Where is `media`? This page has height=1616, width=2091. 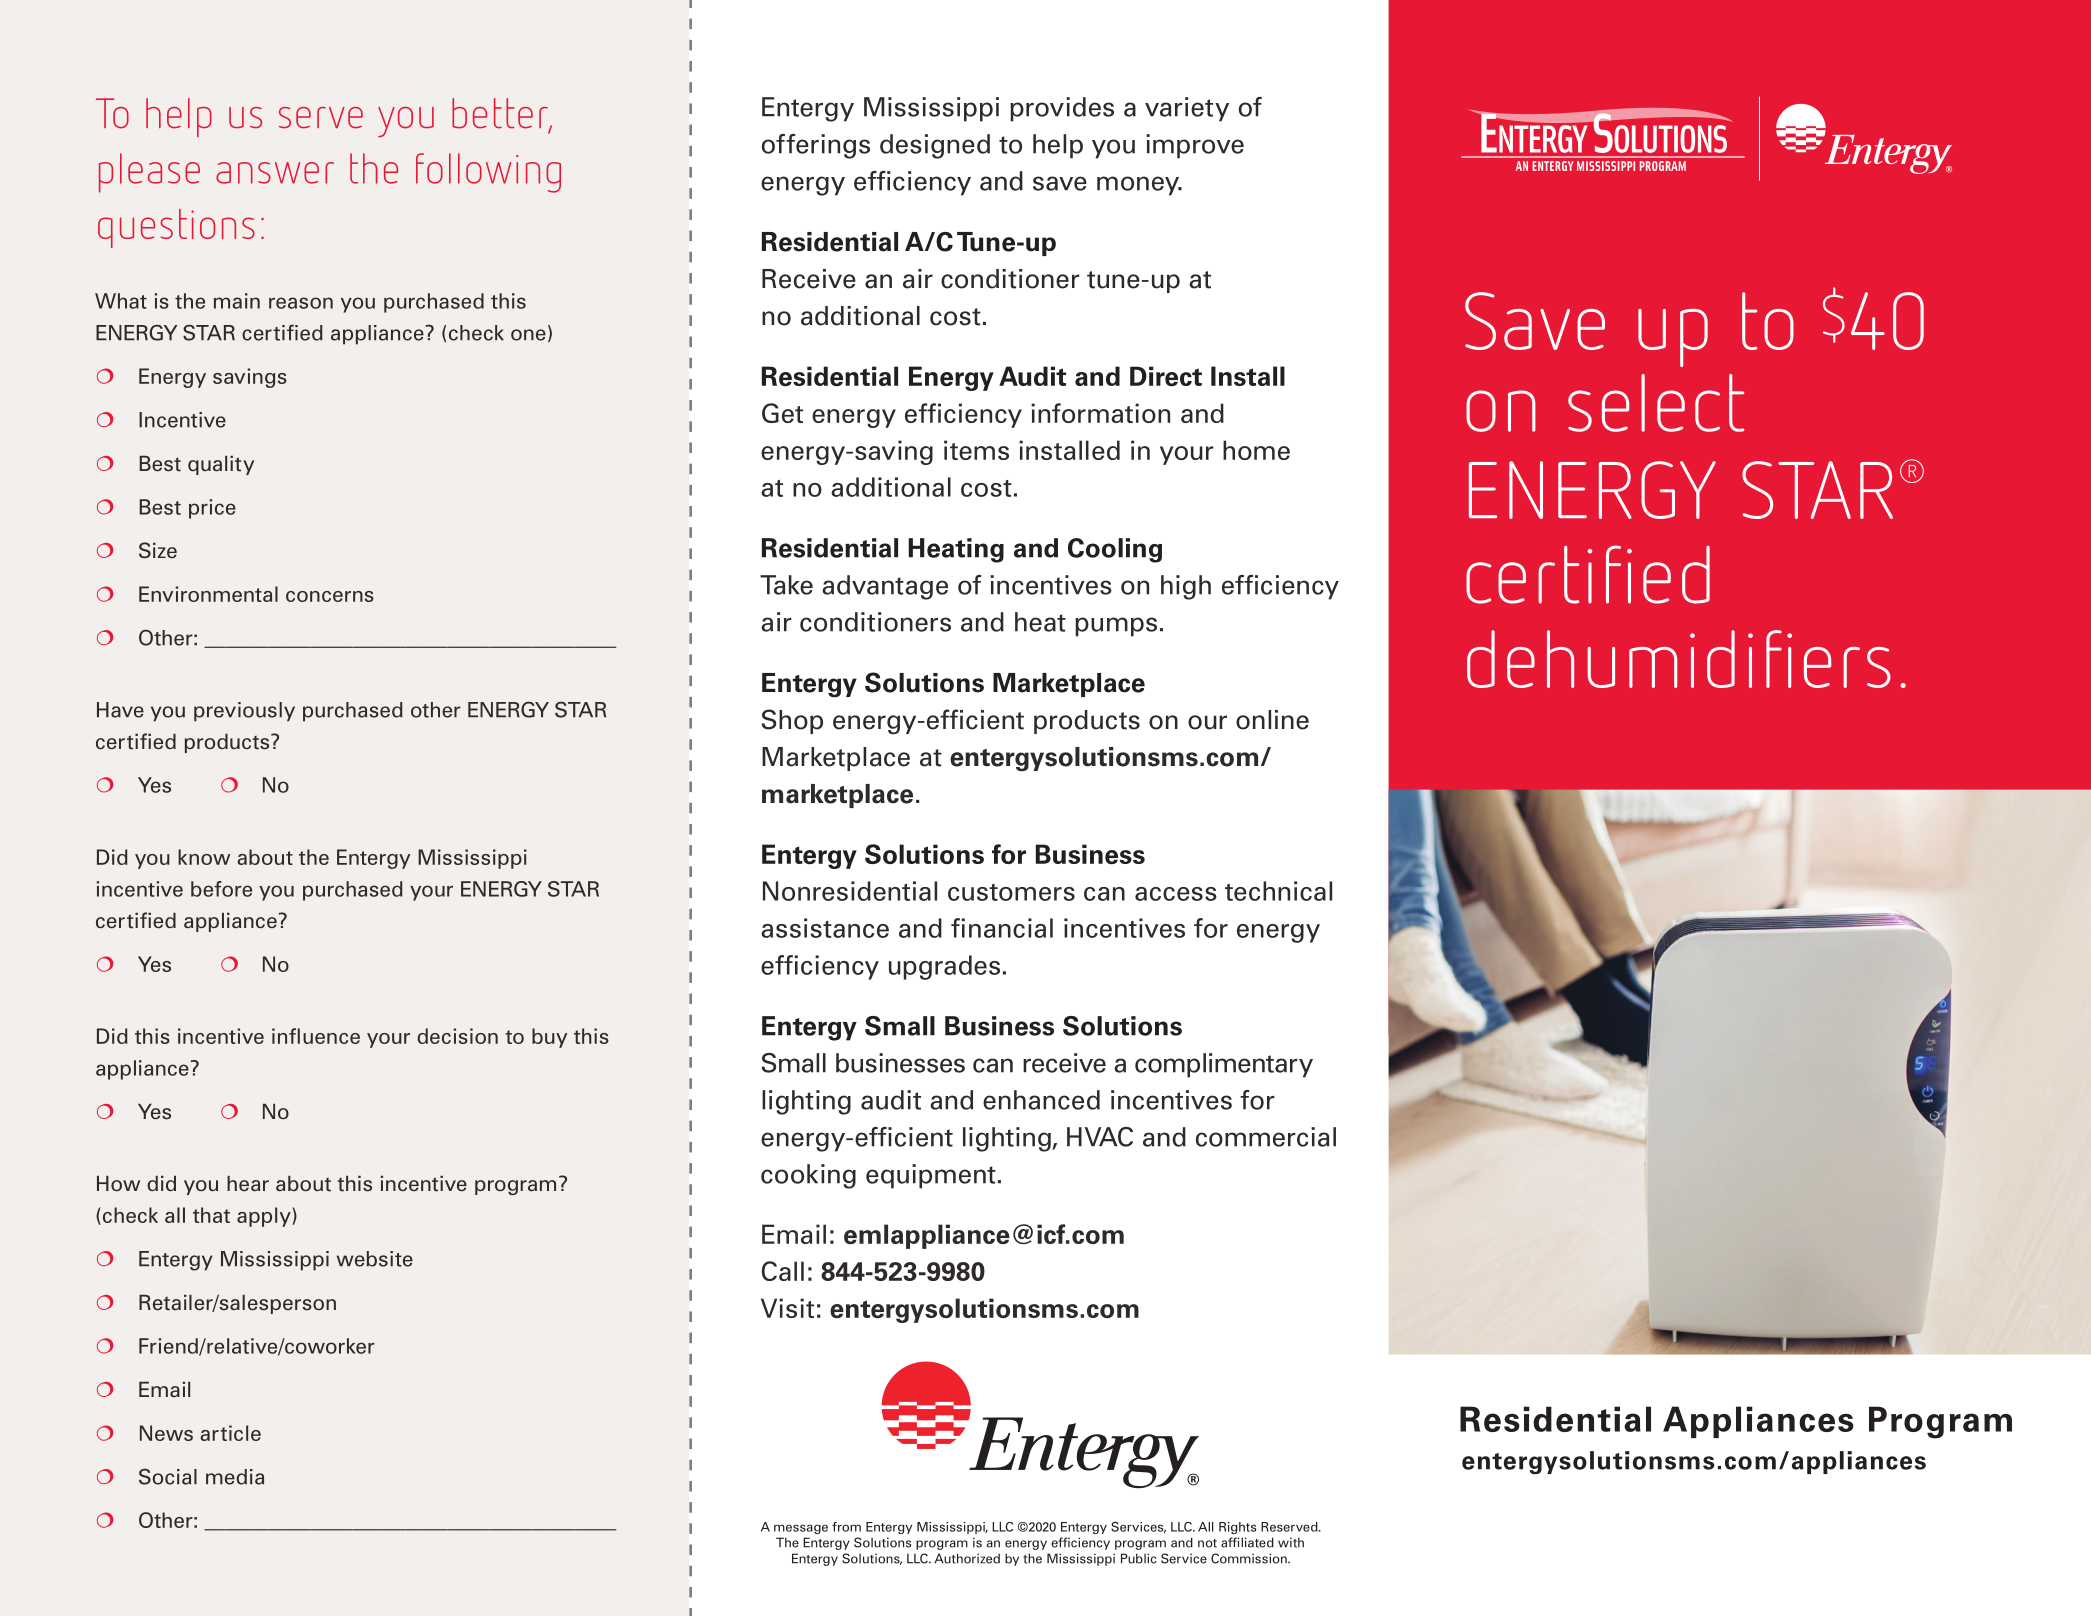 media is located at coordinates (235, 1477).
